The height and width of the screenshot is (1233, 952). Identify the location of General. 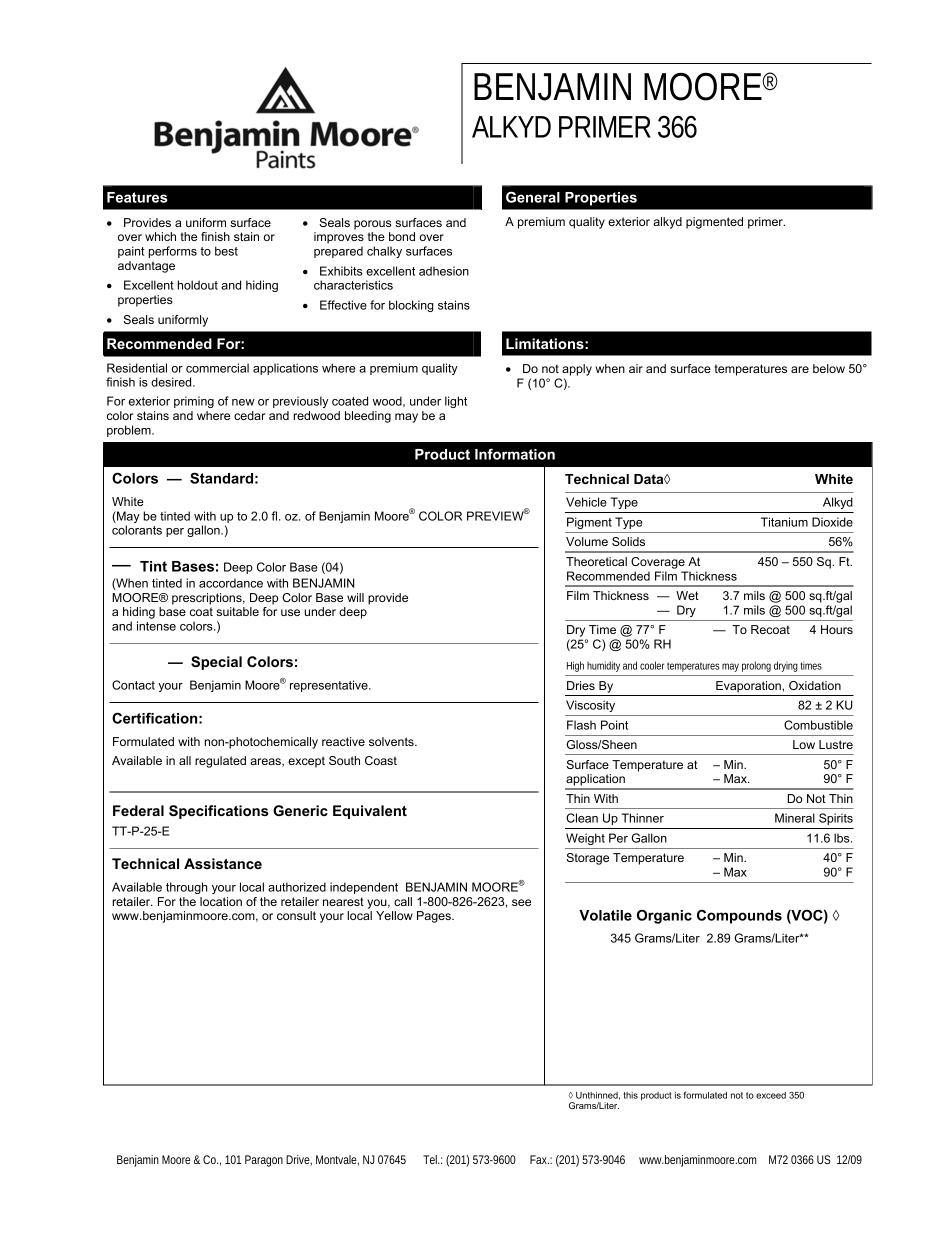
(533, 197).
